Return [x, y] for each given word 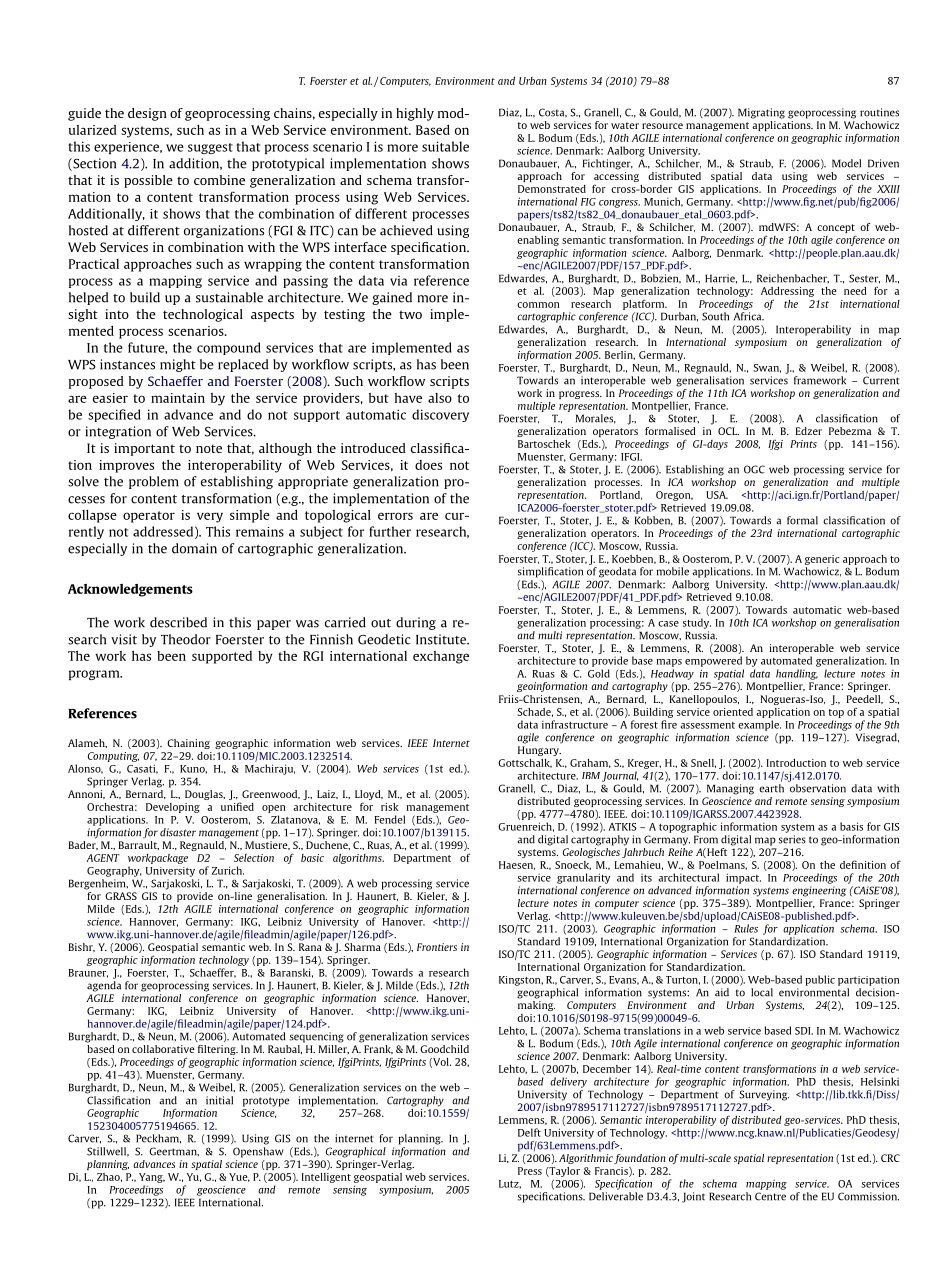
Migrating [761, 113]
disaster [178, 832]
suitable [445, 146]
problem [154, 482]
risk [389, 807]
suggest [210, 148]
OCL [728, 431]
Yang [152, 1178]
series [792, 839]
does [428, 465]
